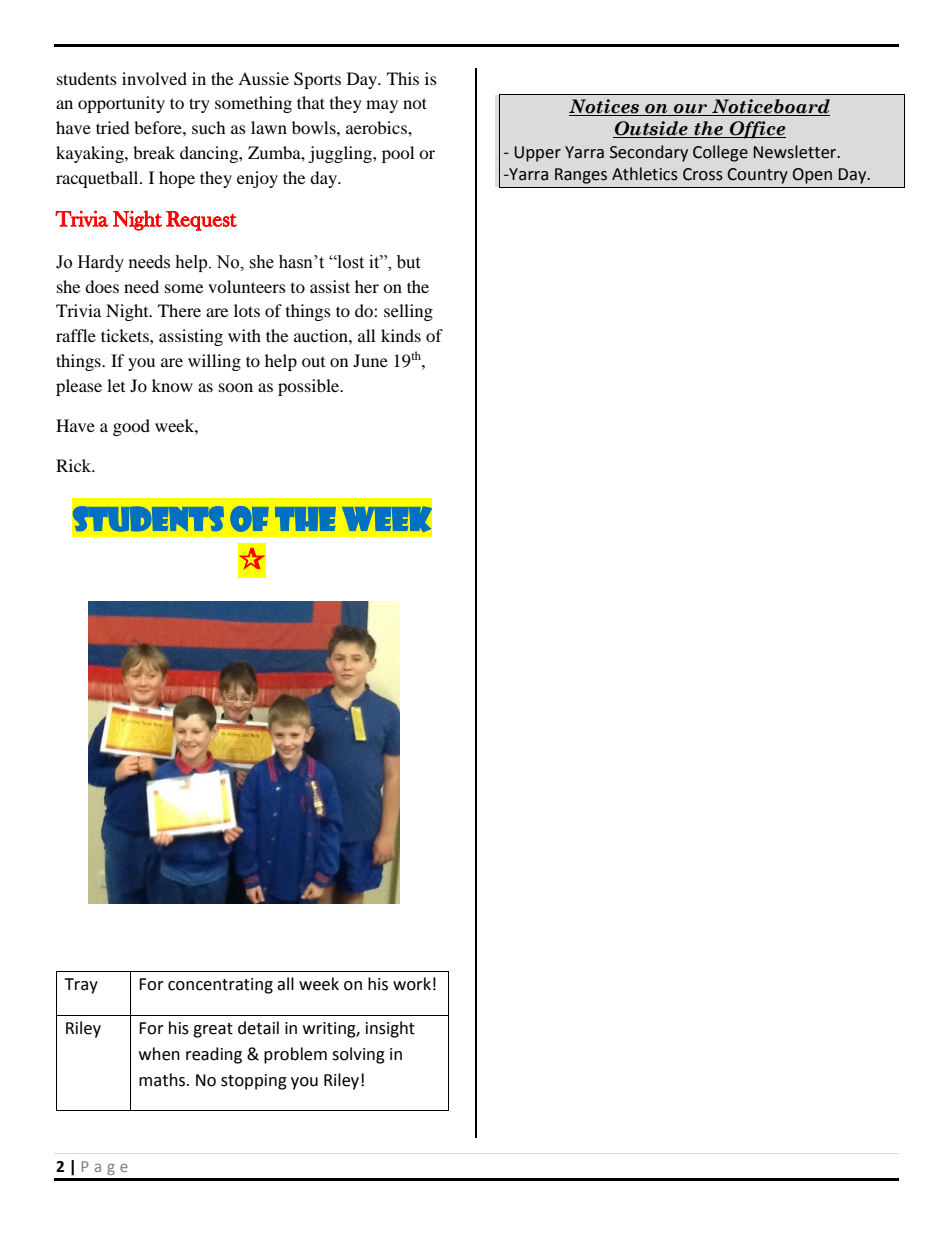 The width and height of the screenshot is (952, 1233). I want to click on This, so click(403, 78).
